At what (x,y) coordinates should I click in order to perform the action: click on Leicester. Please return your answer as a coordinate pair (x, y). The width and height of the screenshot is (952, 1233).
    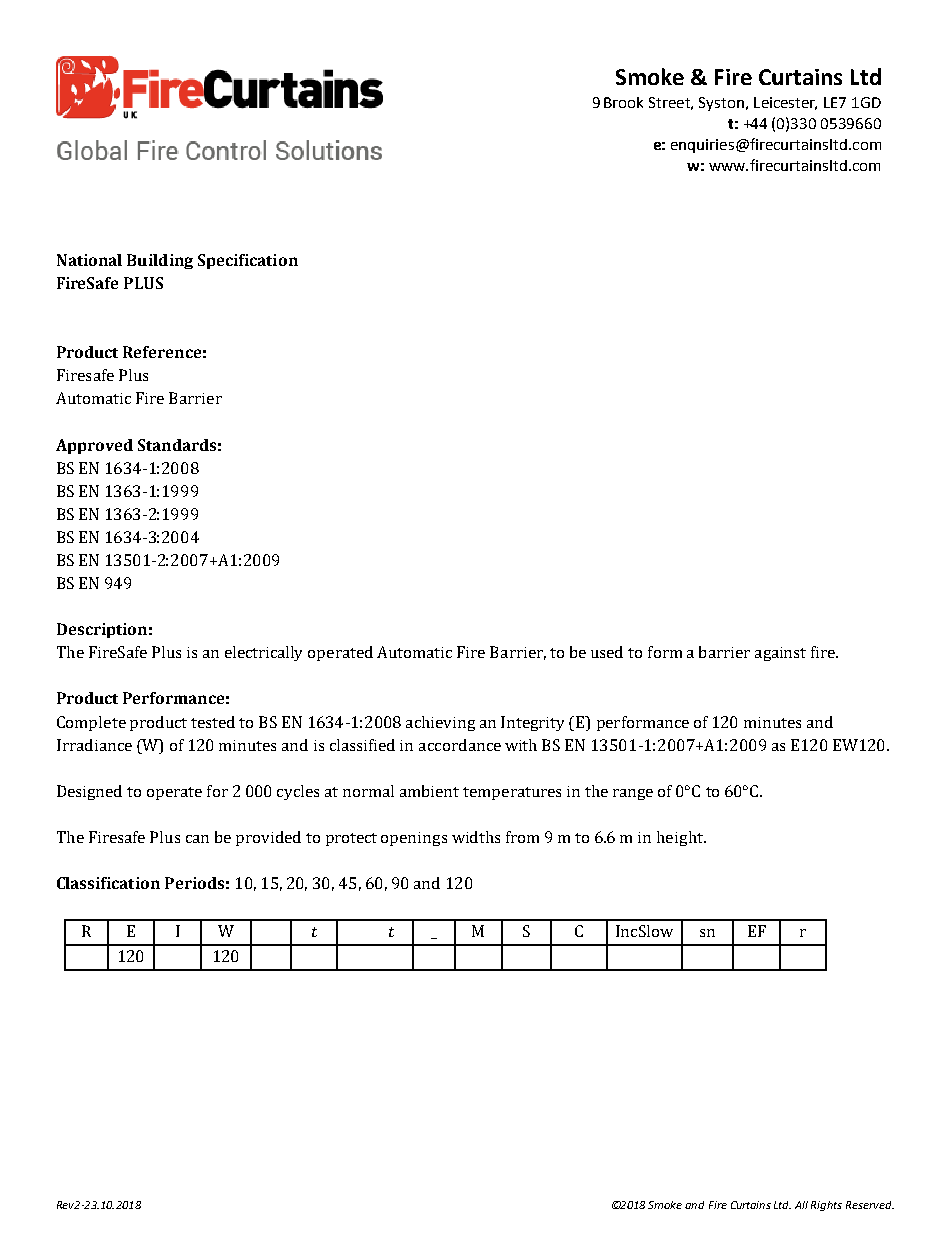
    Looking at the image, I should click on (785, 103).
